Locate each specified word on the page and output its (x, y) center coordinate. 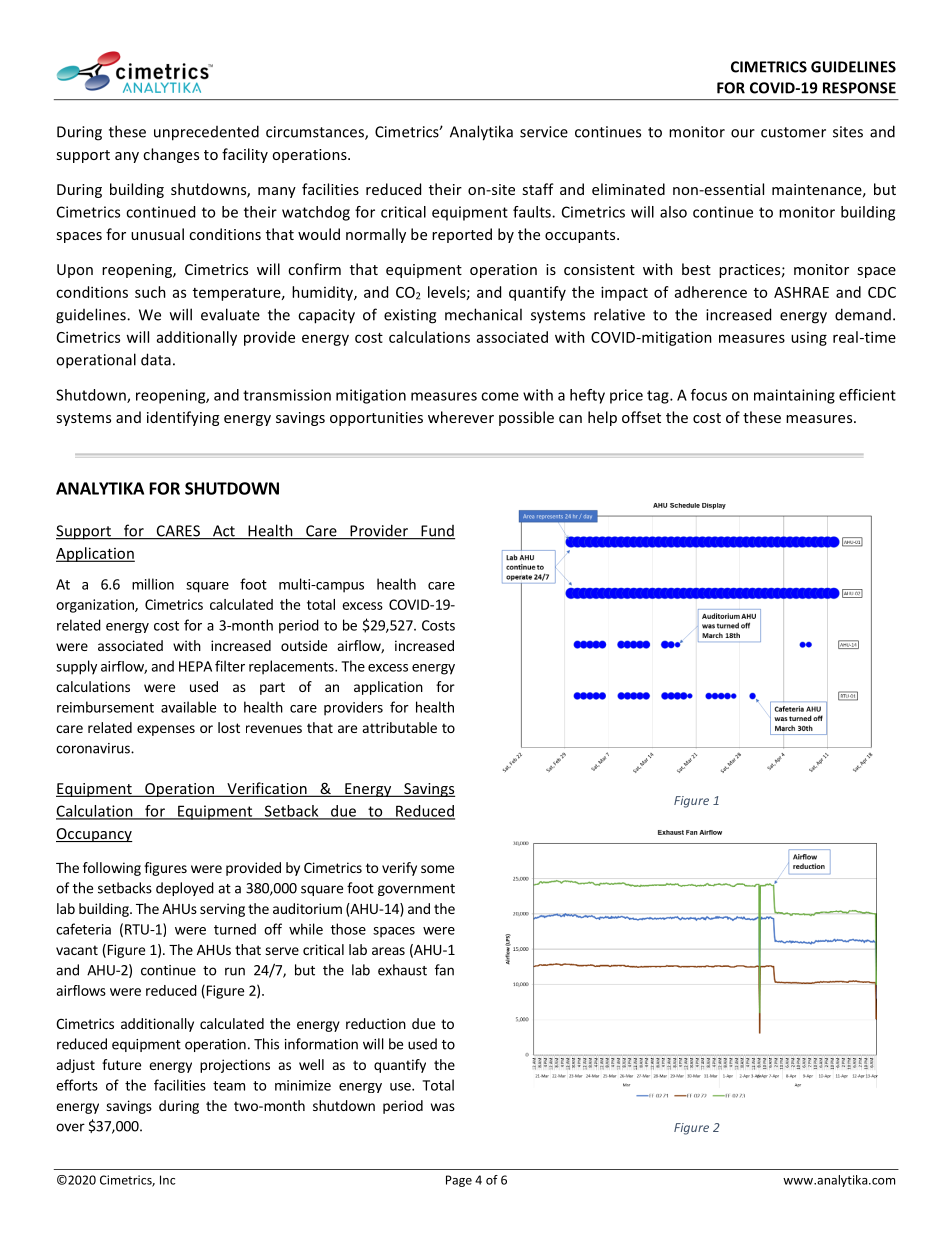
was (443, 1107)
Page (459, 1181)
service (544, 132)
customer (793, 132)
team (229, 1086)
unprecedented (206, 133)
